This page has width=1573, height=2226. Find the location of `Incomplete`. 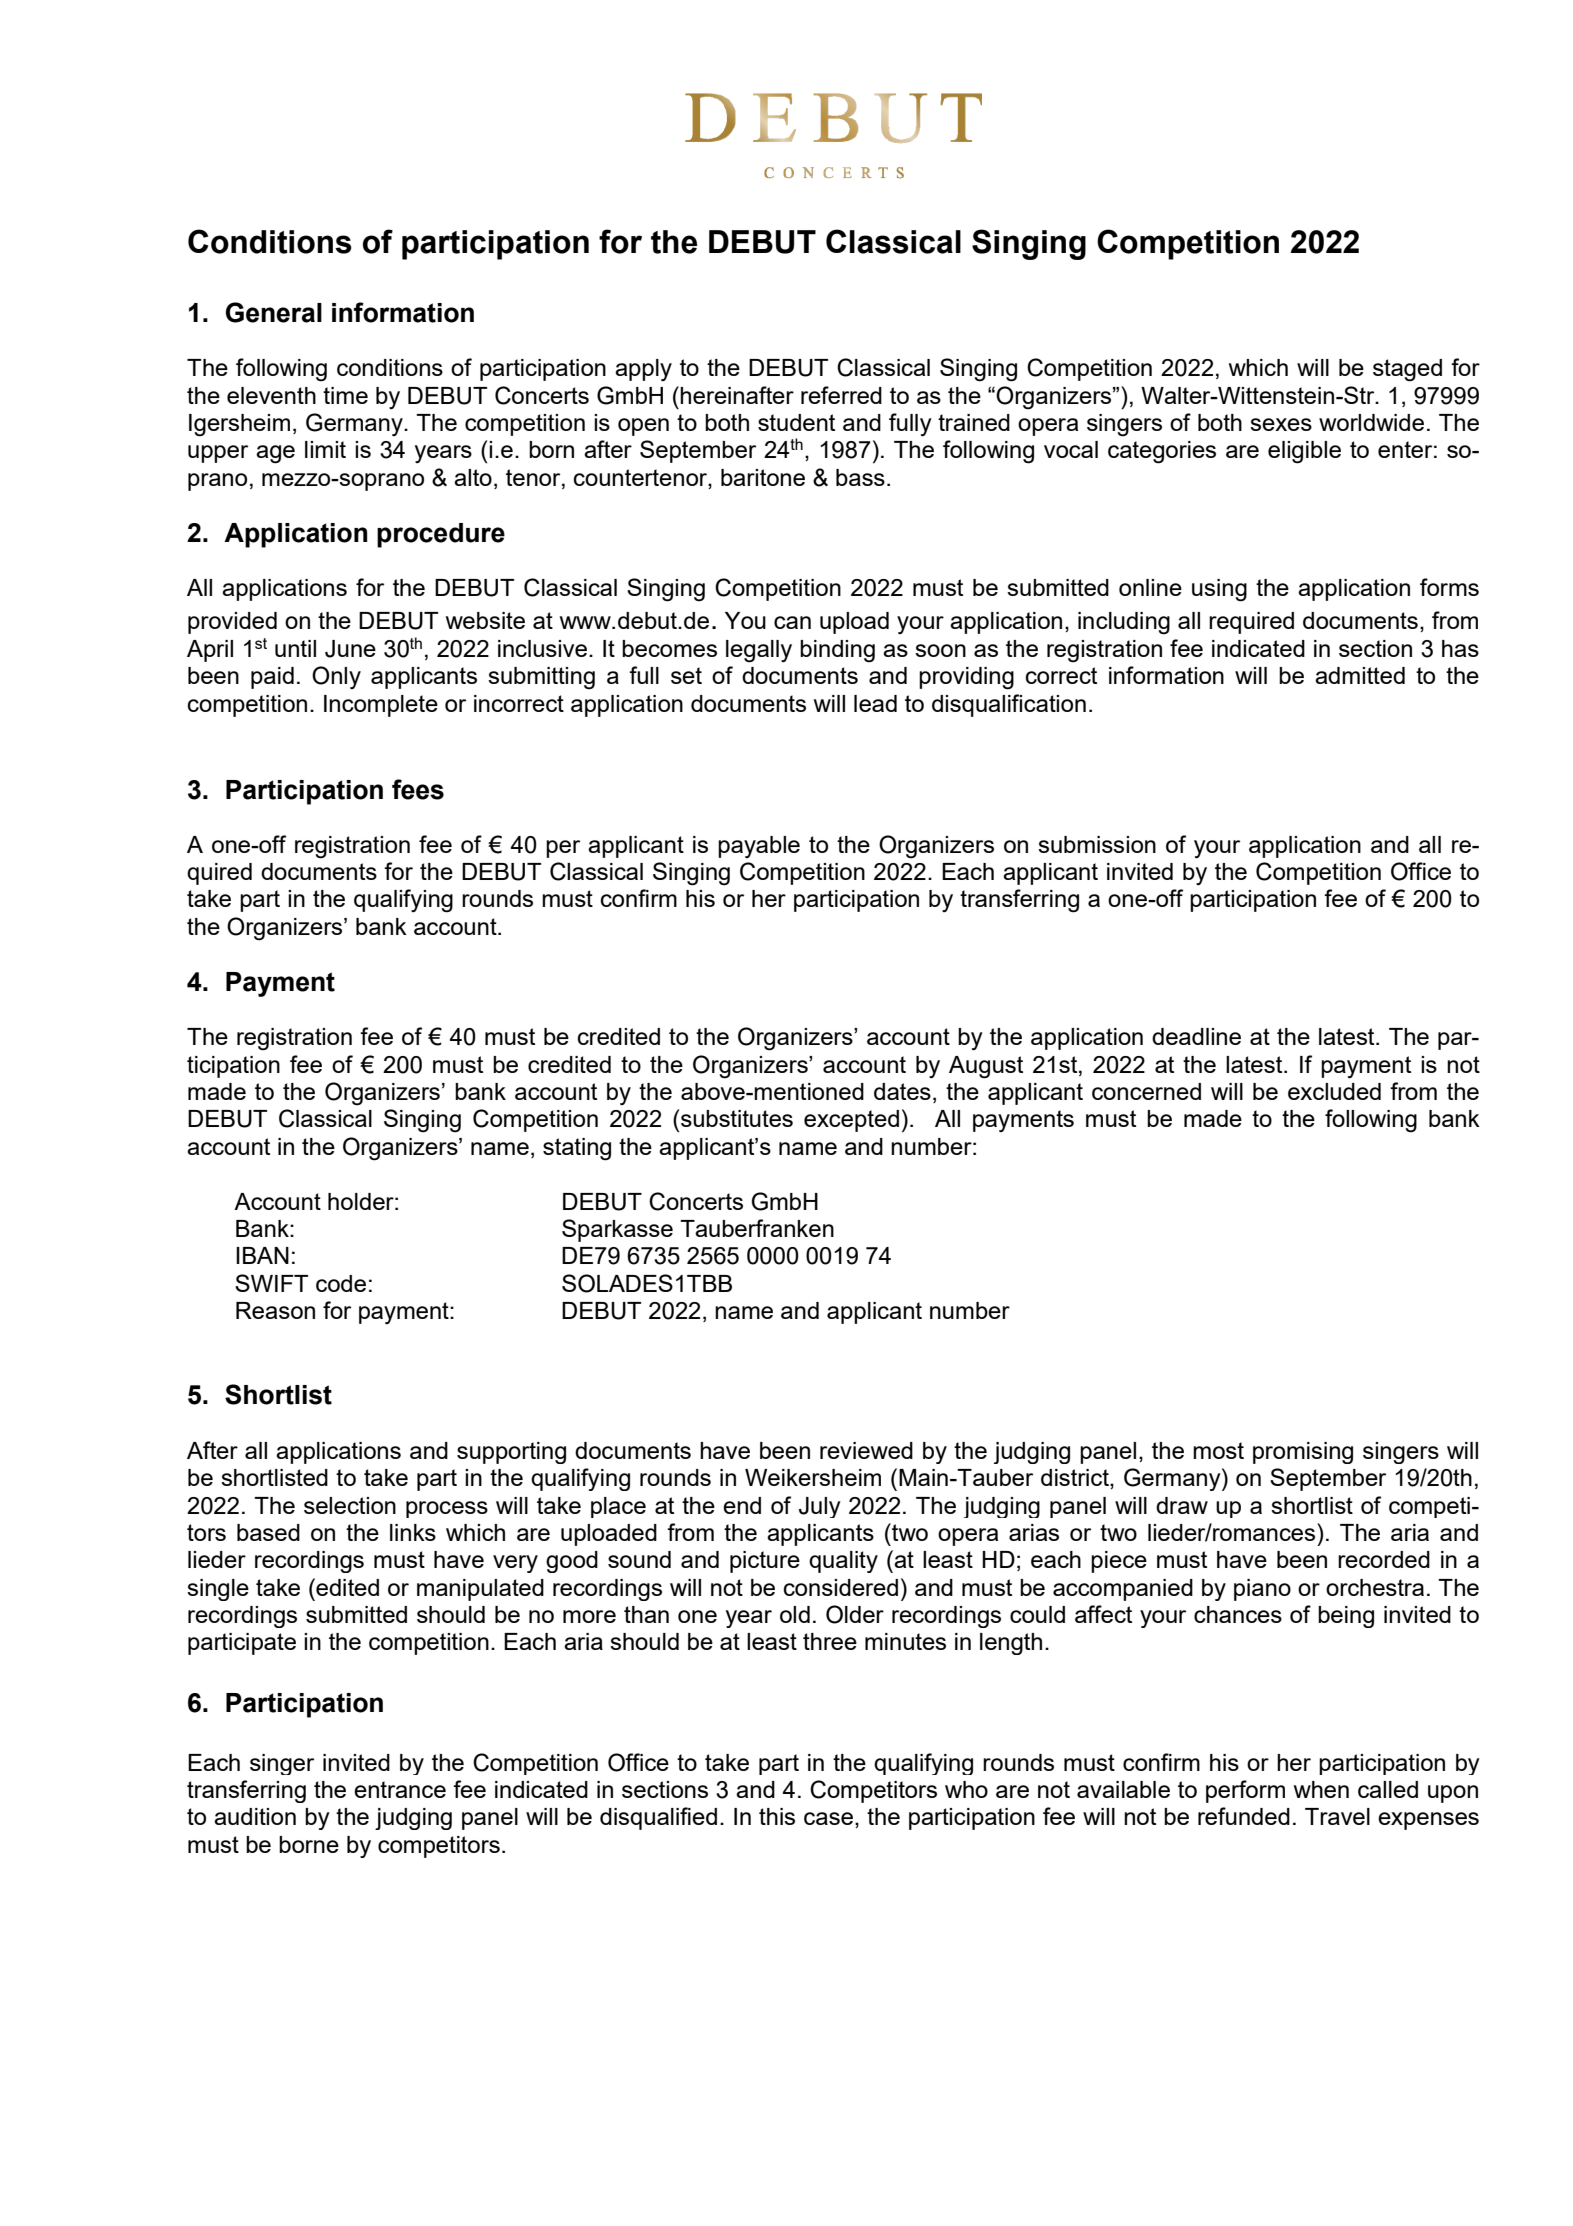

Incomplete is located at coordinates (381, 706).
